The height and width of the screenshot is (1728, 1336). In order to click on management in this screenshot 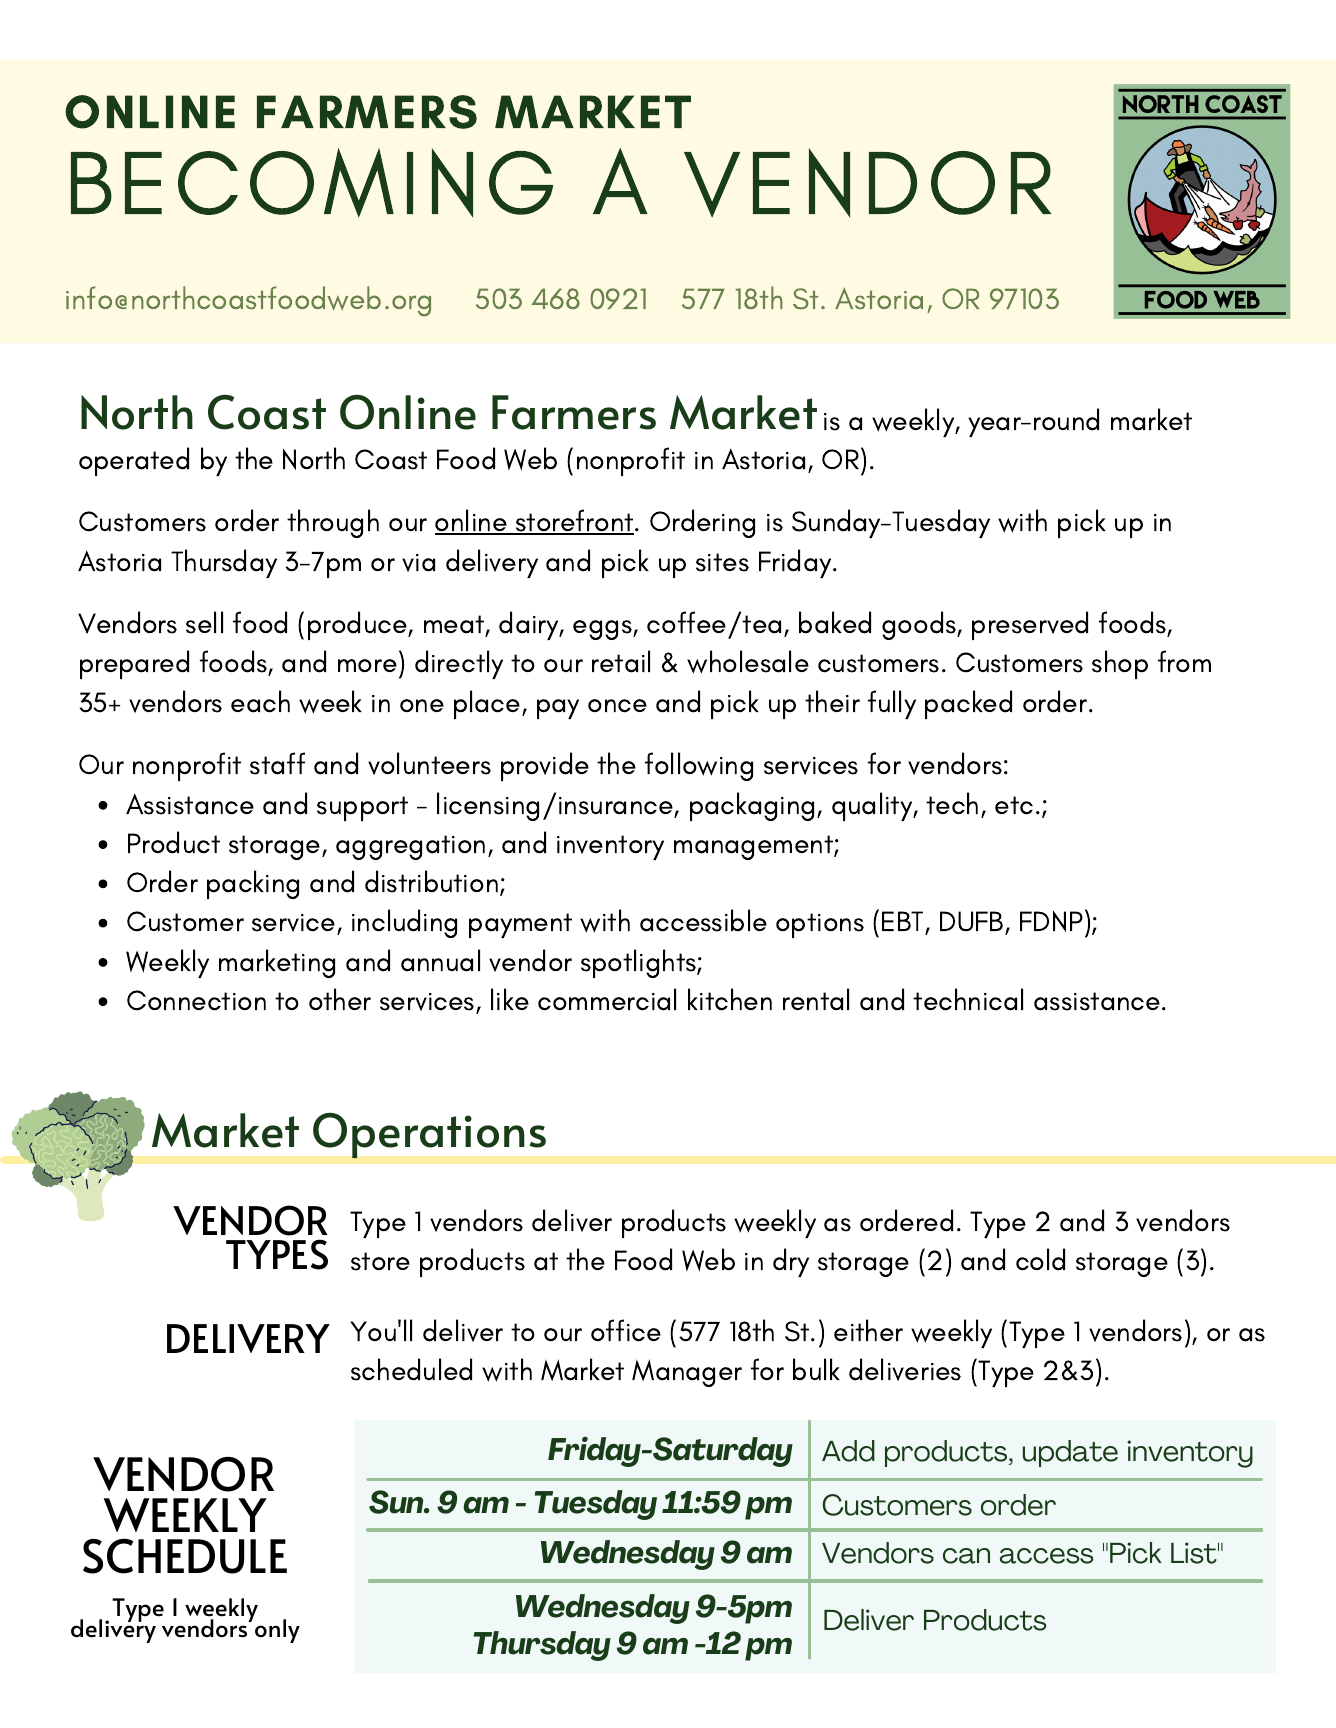, I will do `click(754, 847)`.
